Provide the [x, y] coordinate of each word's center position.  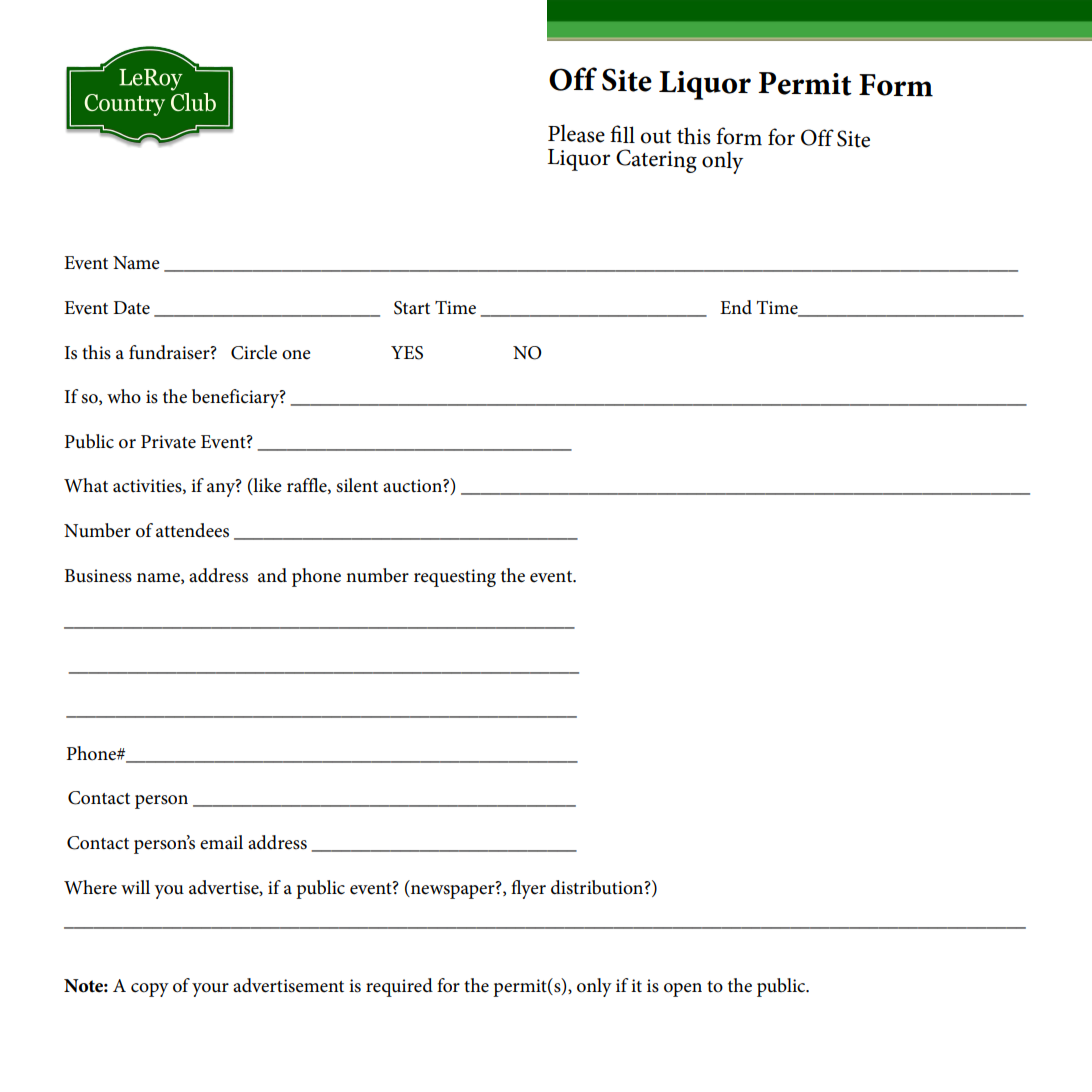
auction [413, 486]
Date [131, 308]
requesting [455, 578]
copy [150, 990]
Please [576, 133]
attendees [192, 530]
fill [622, 134]
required [399, 987]
